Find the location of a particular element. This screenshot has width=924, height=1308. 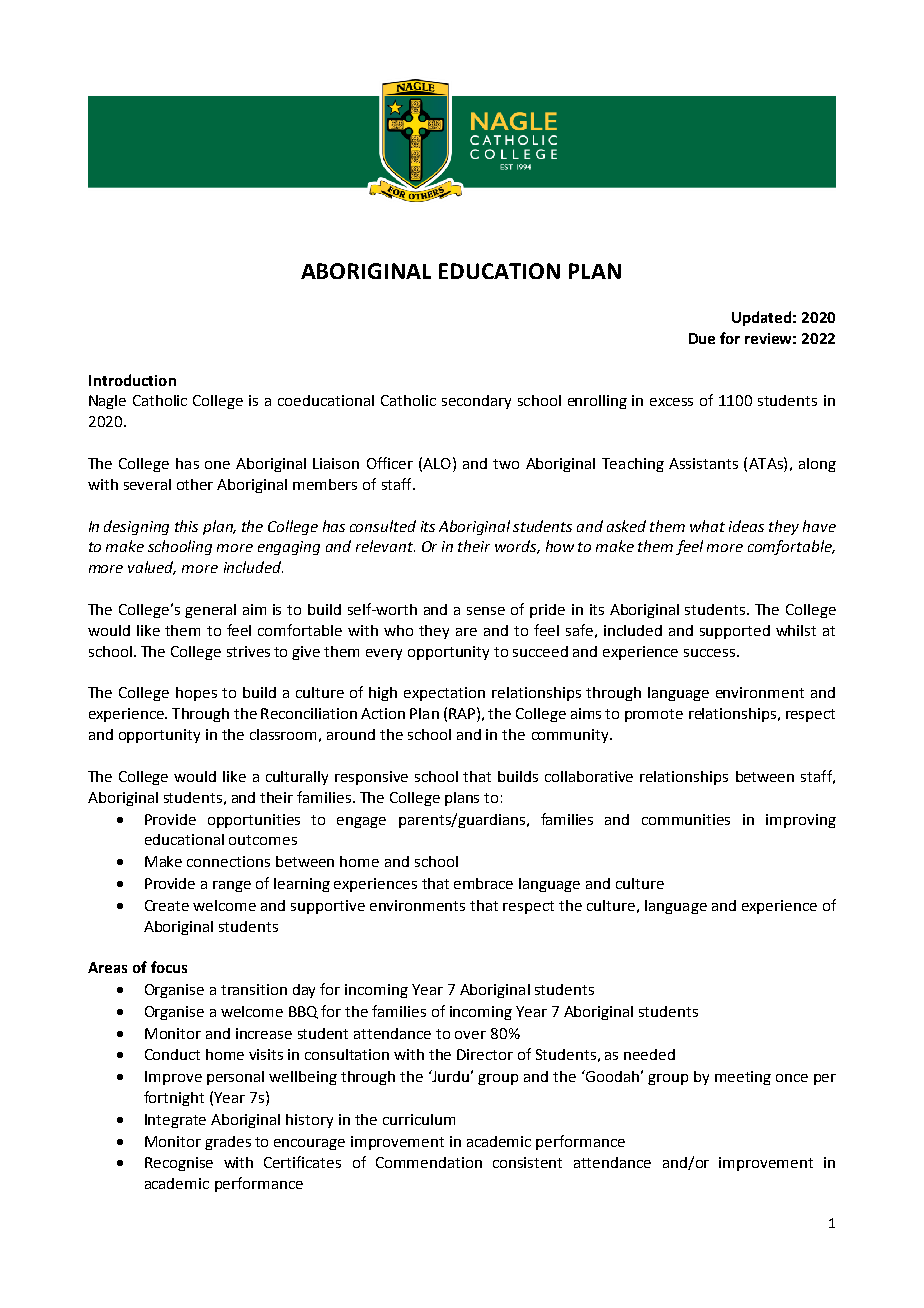

sense is located at coordinates (486, 611).
